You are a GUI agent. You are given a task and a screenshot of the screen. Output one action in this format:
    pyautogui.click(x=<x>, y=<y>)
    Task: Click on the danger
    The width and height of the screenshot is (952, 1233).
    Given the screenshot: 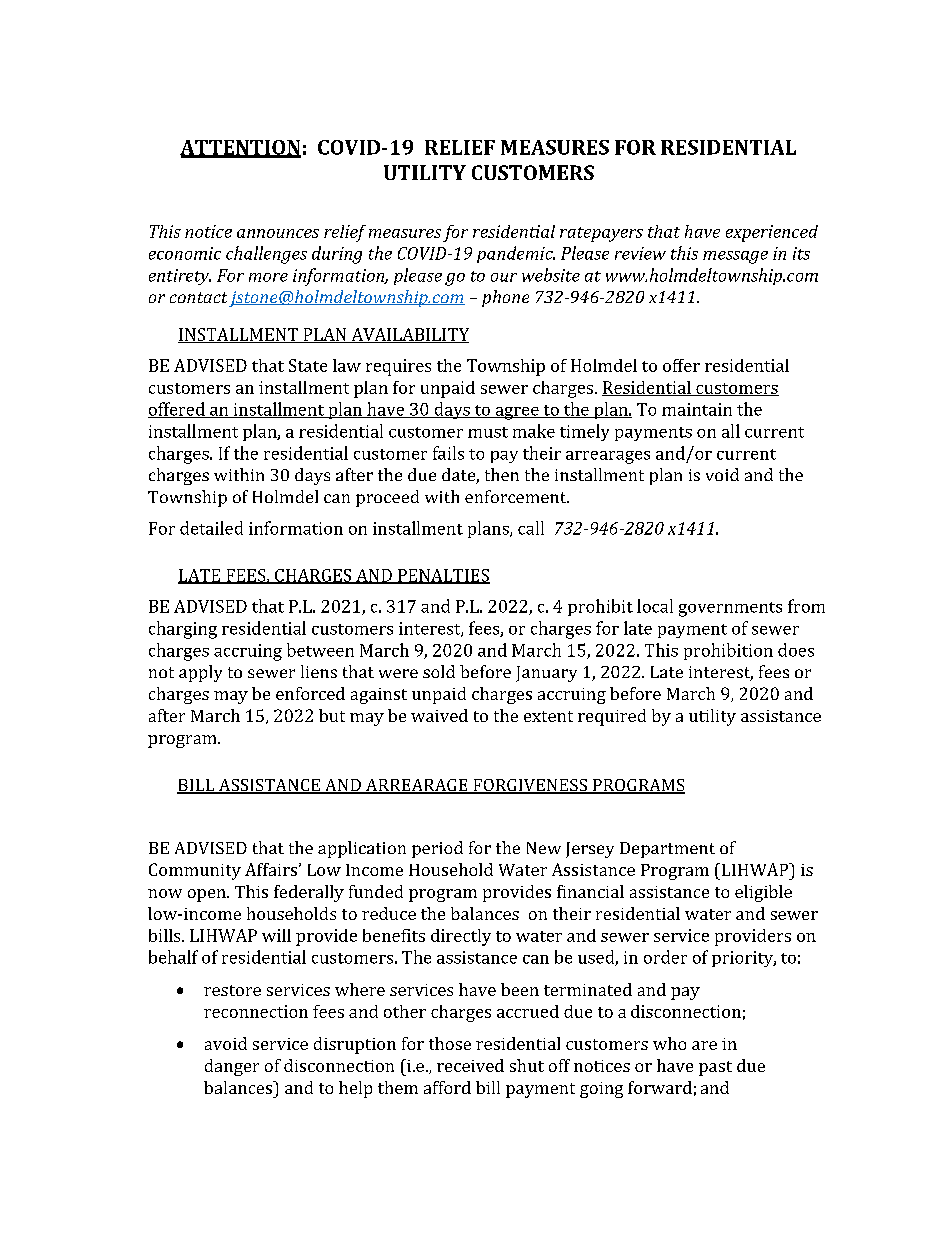 What is the action you would take?
    pyautogui.click(x=232, y=1067)
